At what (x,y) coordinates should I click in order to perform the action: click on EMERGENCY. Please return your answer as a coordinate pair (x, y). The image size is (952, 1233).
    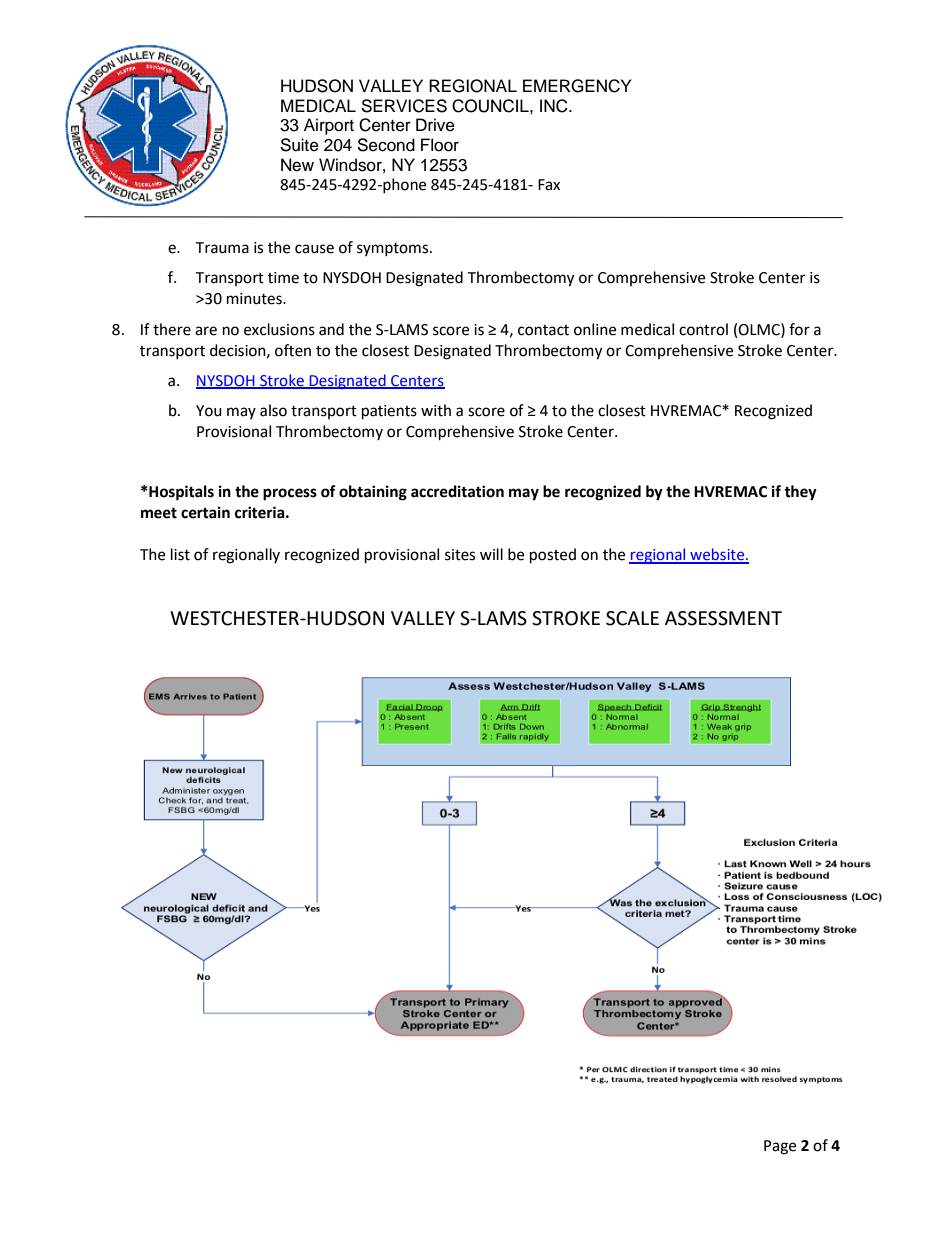
    Looking at the image, I should click on (577, 86).
